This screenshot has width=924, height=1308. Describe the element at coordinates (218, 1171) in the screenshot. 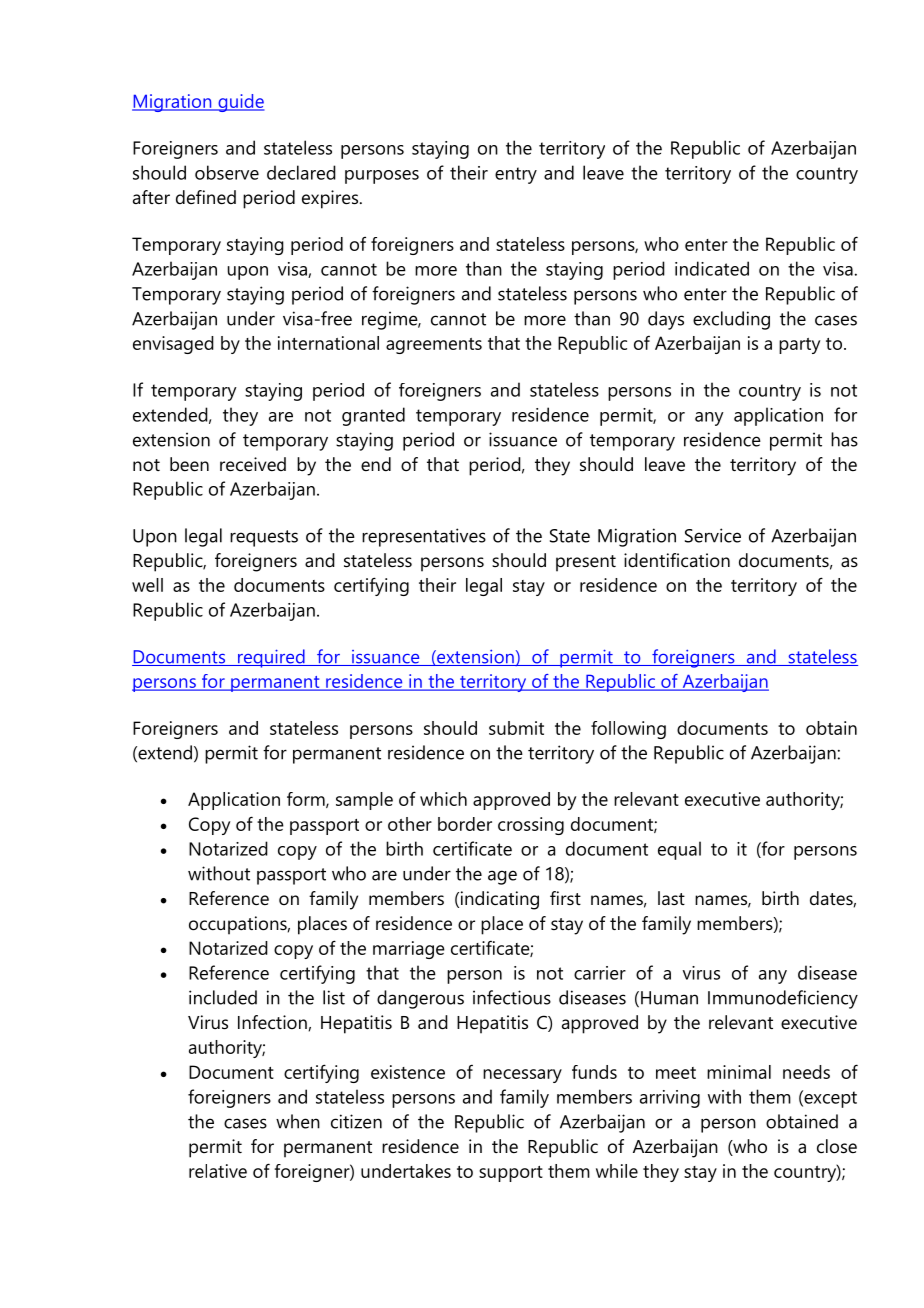

I see `relative` at that location.
